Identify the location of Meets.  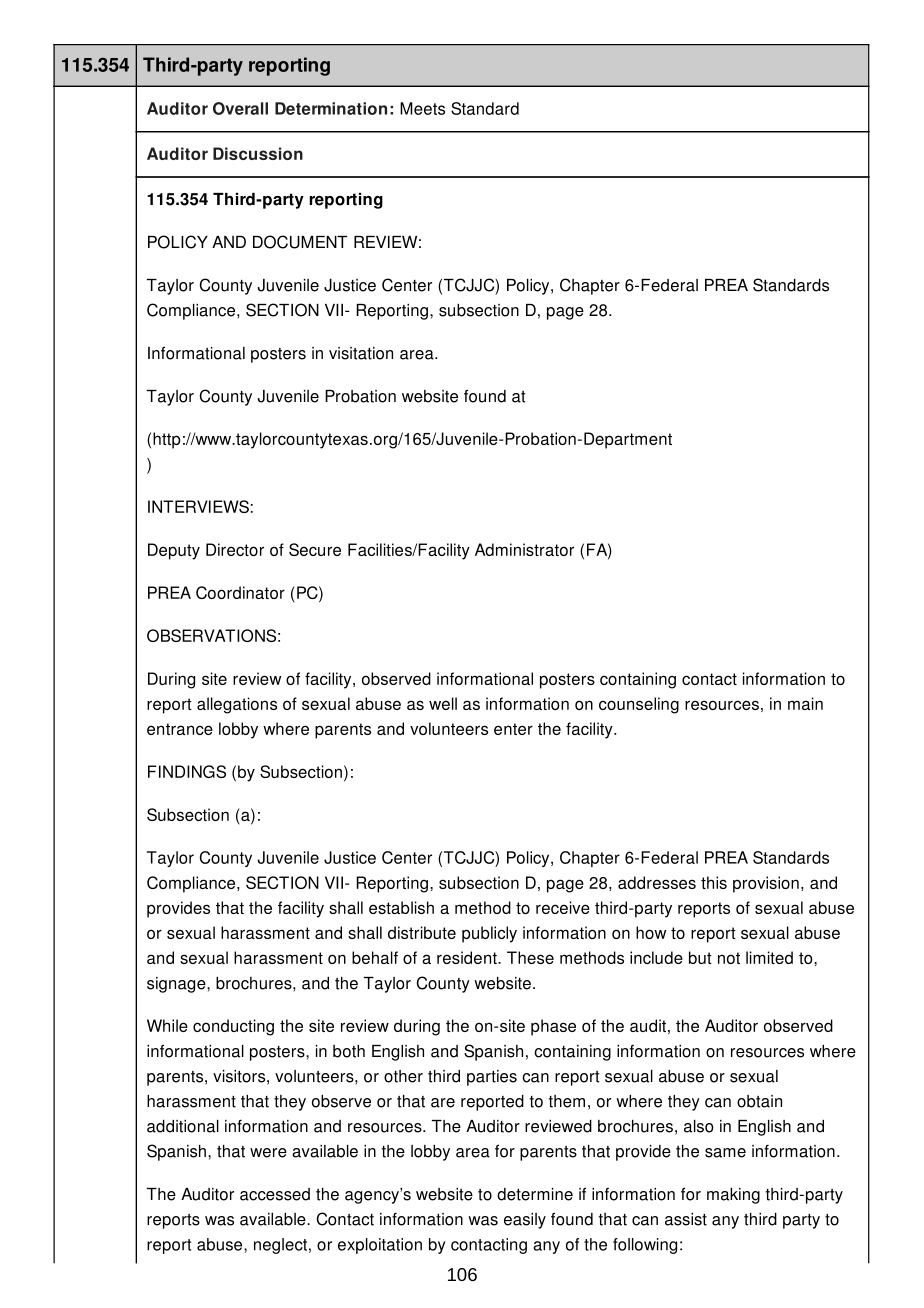
(422, 108).
